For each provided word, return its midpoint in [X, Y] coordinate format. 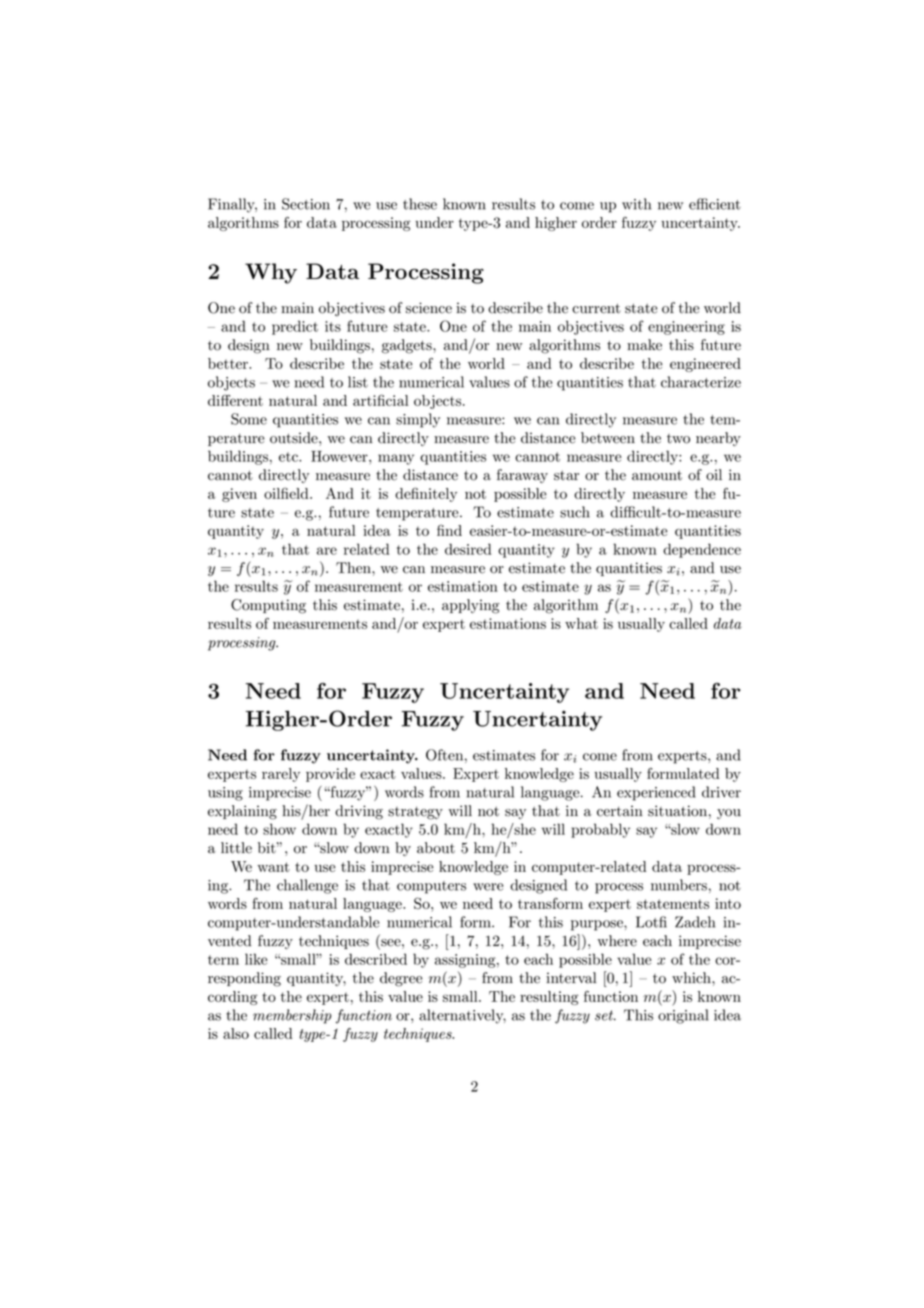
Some [249, 419]
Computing [268, 606]
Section [306, 204]
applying [471, 606]
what [581, 623]
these [420, 204]
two [678, 439]
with [636, 204]
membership [292, 1016]
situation [677, 811]
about [436, 848]
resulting [549, 998]
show [279, 829]
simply [418, 420]
